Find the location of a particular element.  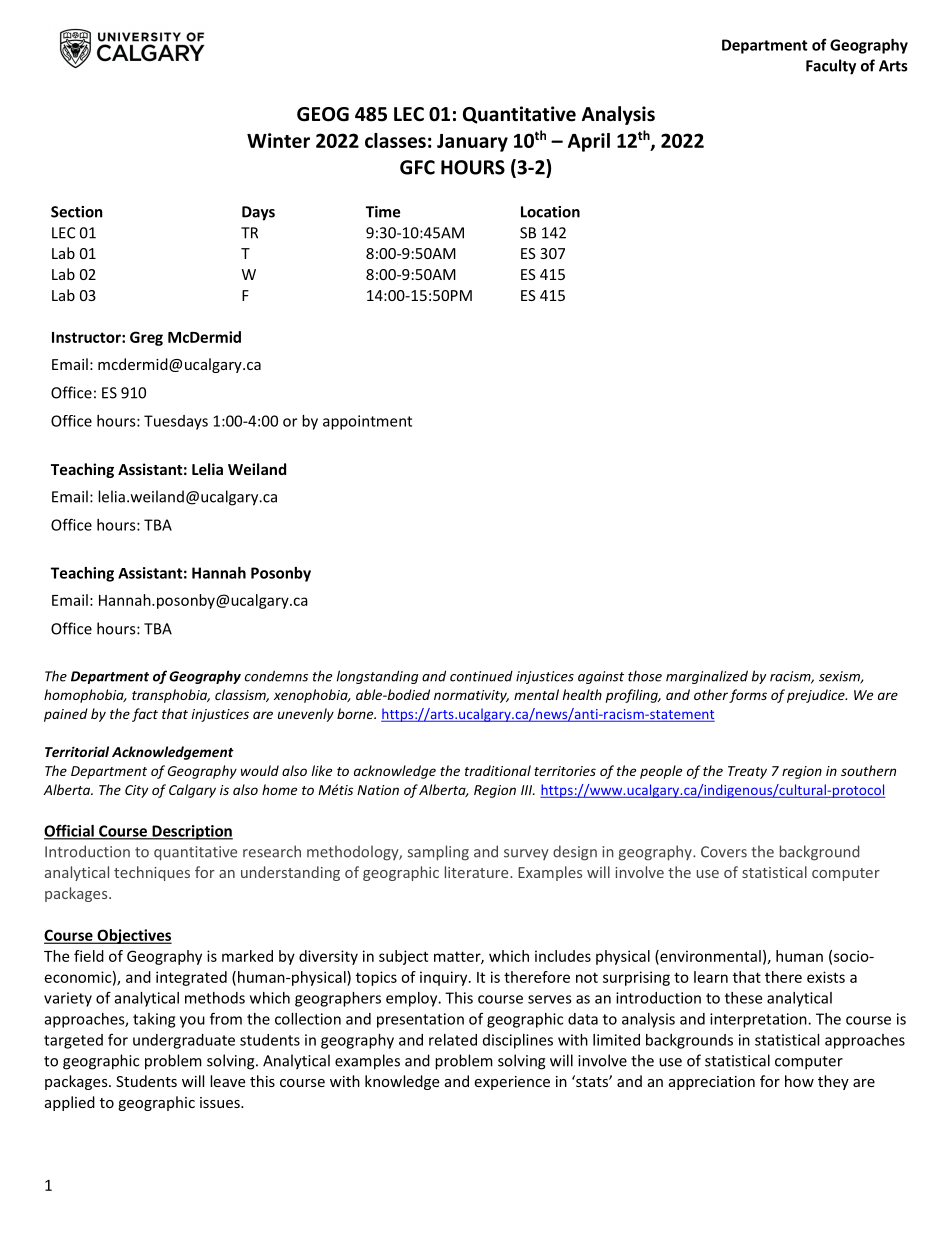

Winter is located at coordinates (278, 140).
